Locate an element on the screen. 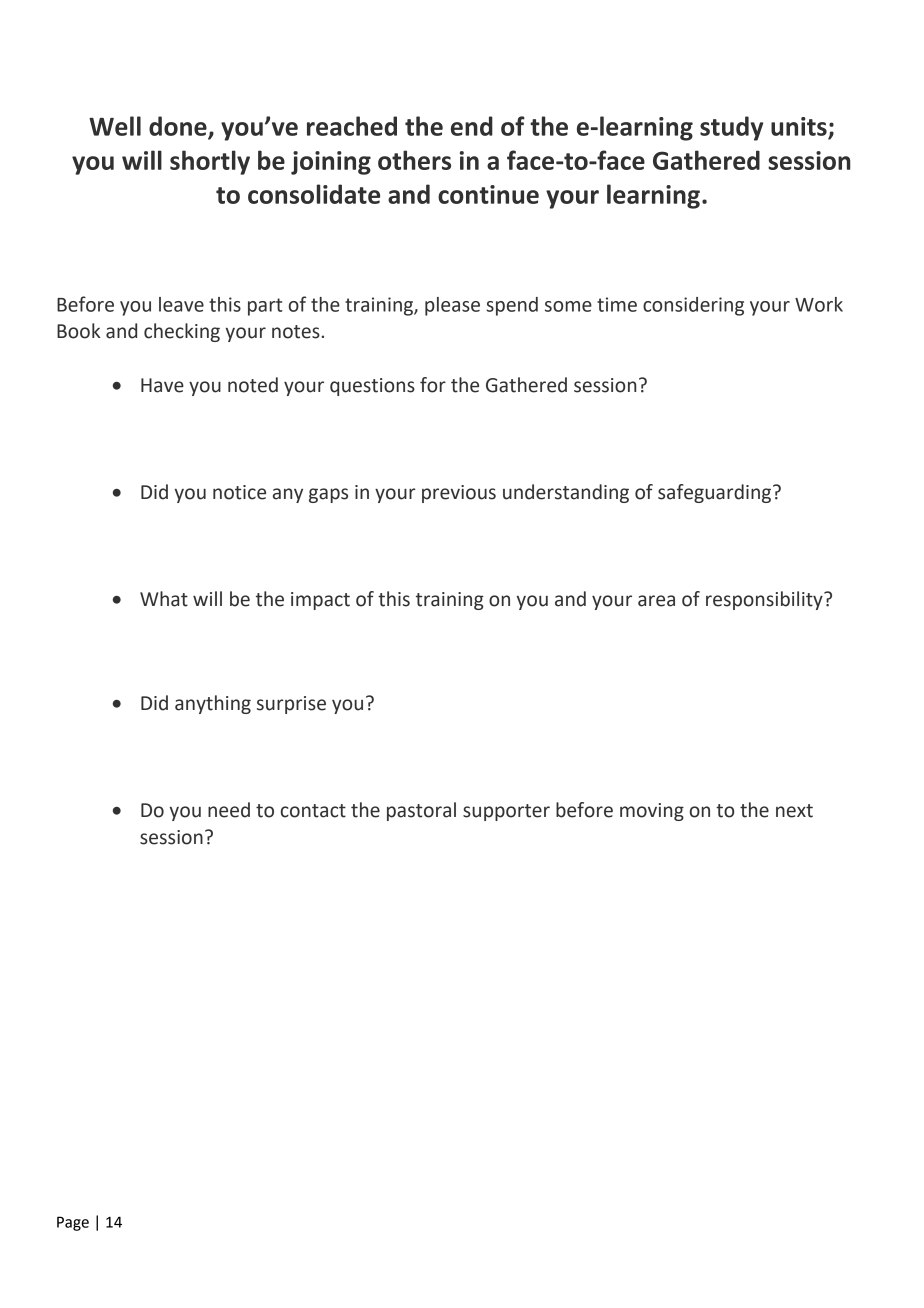 The width and height of the screenshot is (924, 1308). responsibility is located at coordinates (765, 600).
